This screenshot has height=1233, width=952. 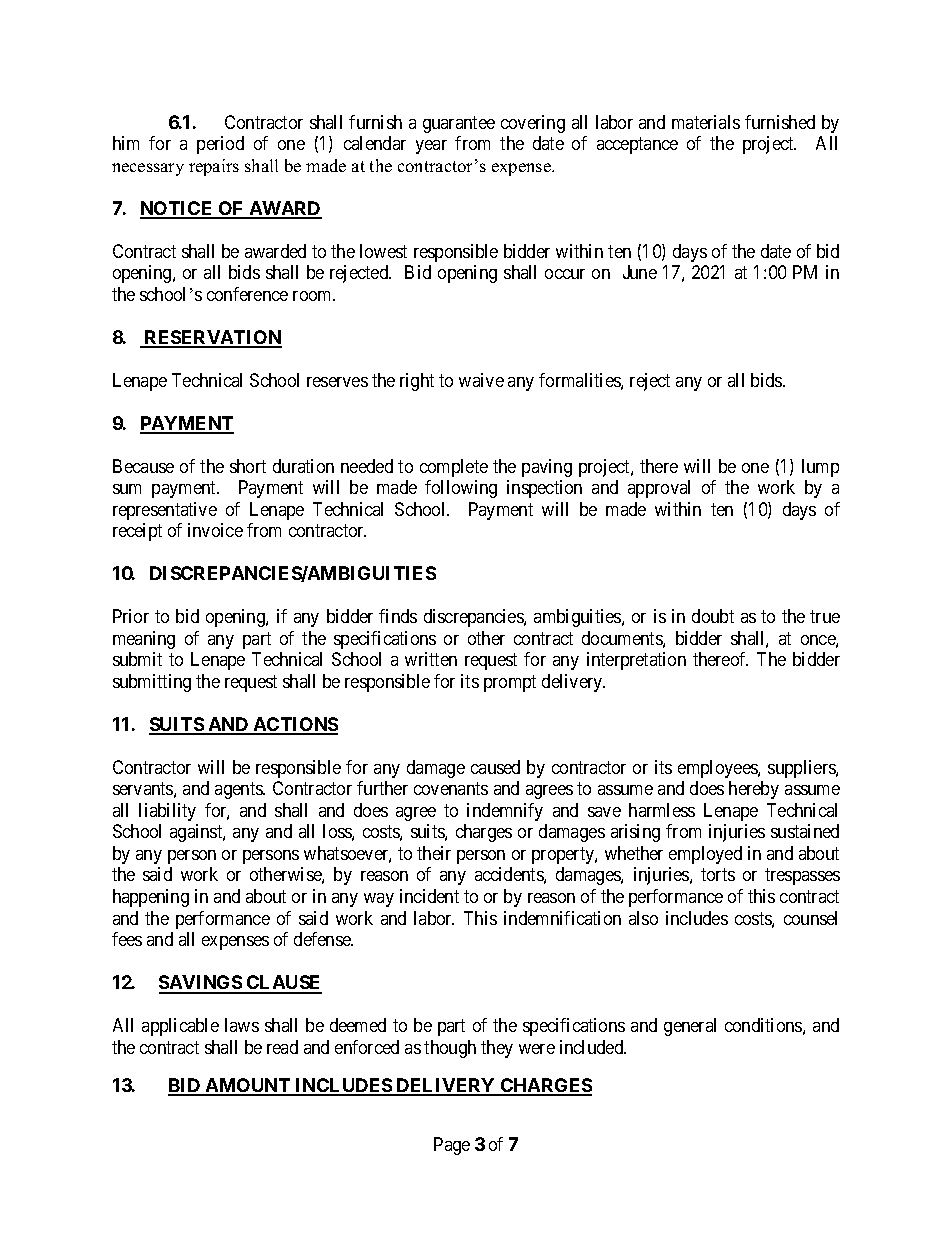 I want to click on RESERVATION, so click(x=212, y=338).
